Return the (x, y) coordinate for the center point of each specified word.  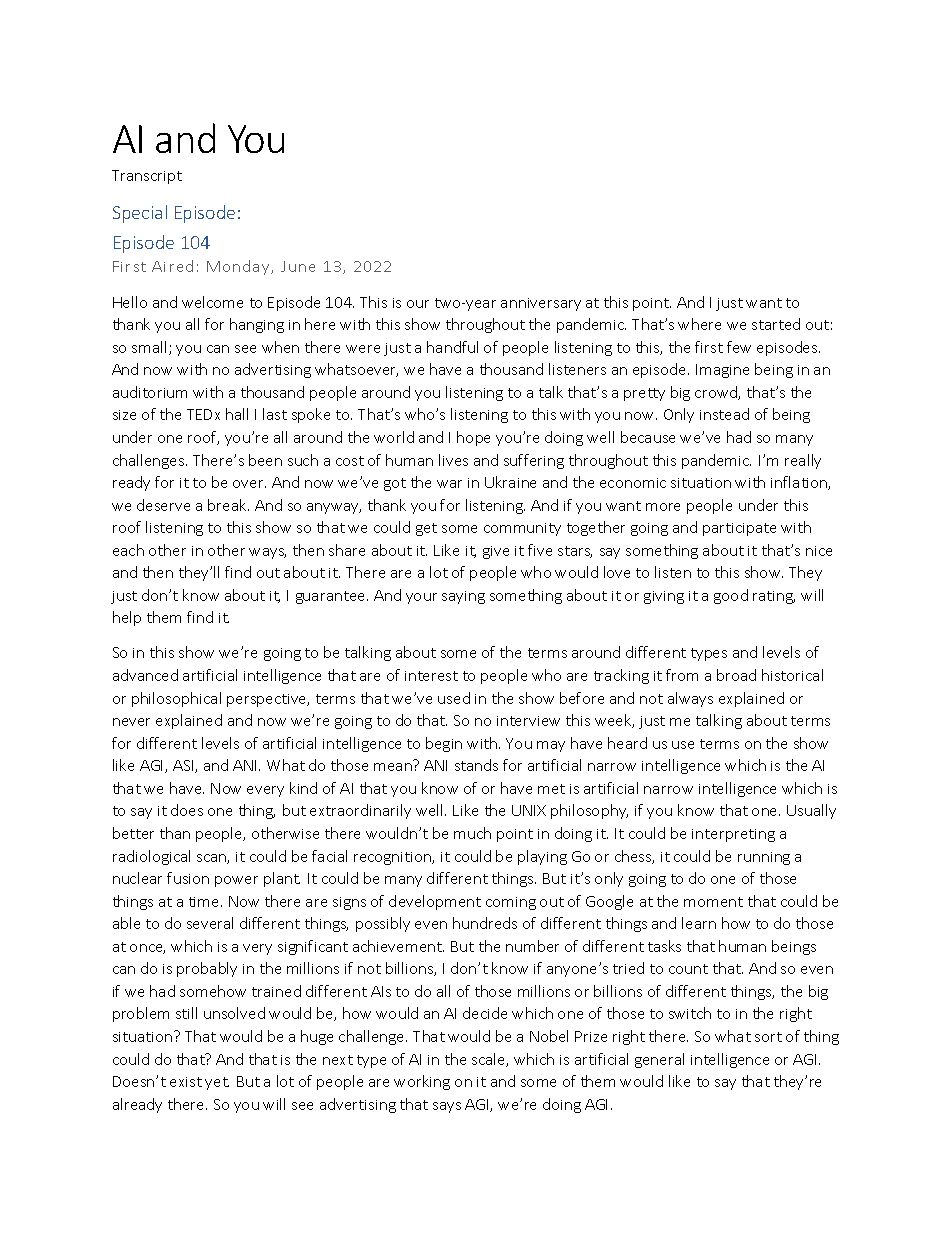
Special (140, 214)
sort (768, 1037)
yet (217, 1083)
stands (476, 765)
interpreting (733, 835)
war (449, 484)
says (447, 1107)
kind (303, 788)
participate (739, 529)
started (776, 324)
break (228, 505)
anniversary (541, 304)
